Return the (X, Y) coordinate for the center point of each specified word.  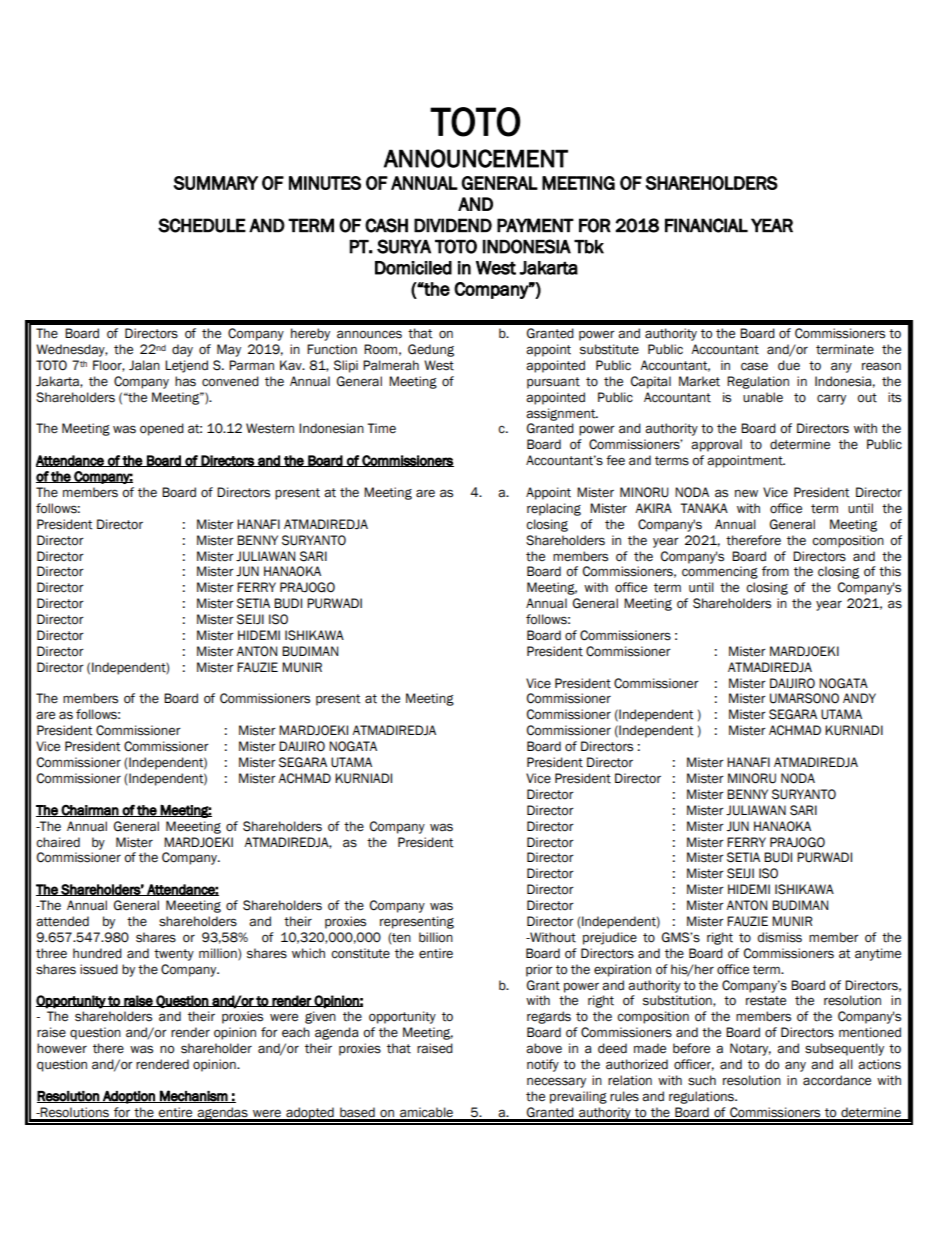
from (775, 571)
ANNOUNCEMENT (476, 158)
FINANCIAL (706, 225)
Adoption (129, 1097)
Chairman (90, 811)
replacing (554, 509)
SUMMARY (216, 183)
